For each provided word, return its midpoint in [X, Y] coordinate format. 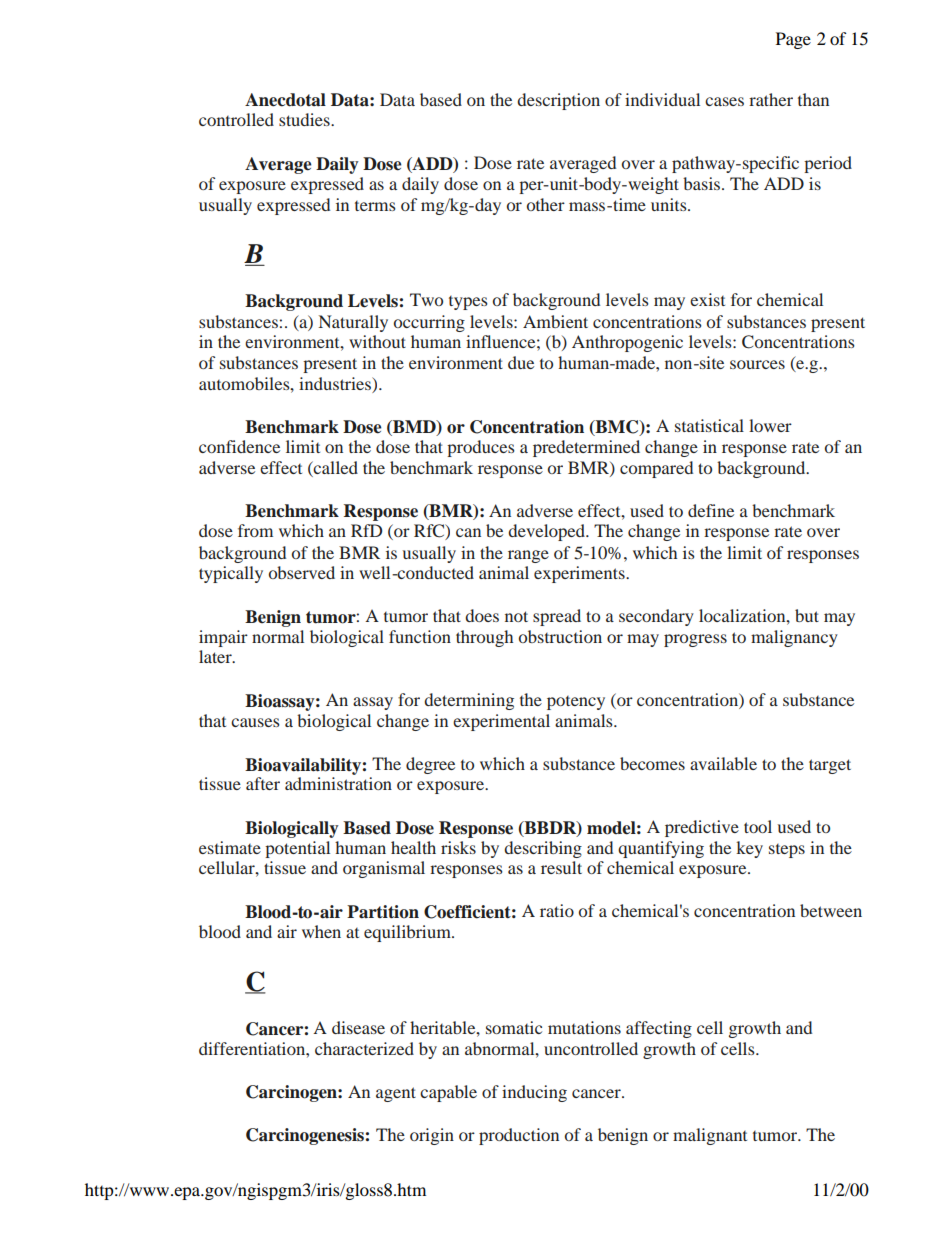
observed [302, 572]
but [807, 615]
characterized [364, 1048]
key [749, 849]
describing [543, 849]
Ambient [555, 321]
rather [771, 99]
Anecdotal [285, 100]
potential [297, 849]
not [516, 616]
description [558, 101]
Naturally [353, 323]
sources [757, 364]
